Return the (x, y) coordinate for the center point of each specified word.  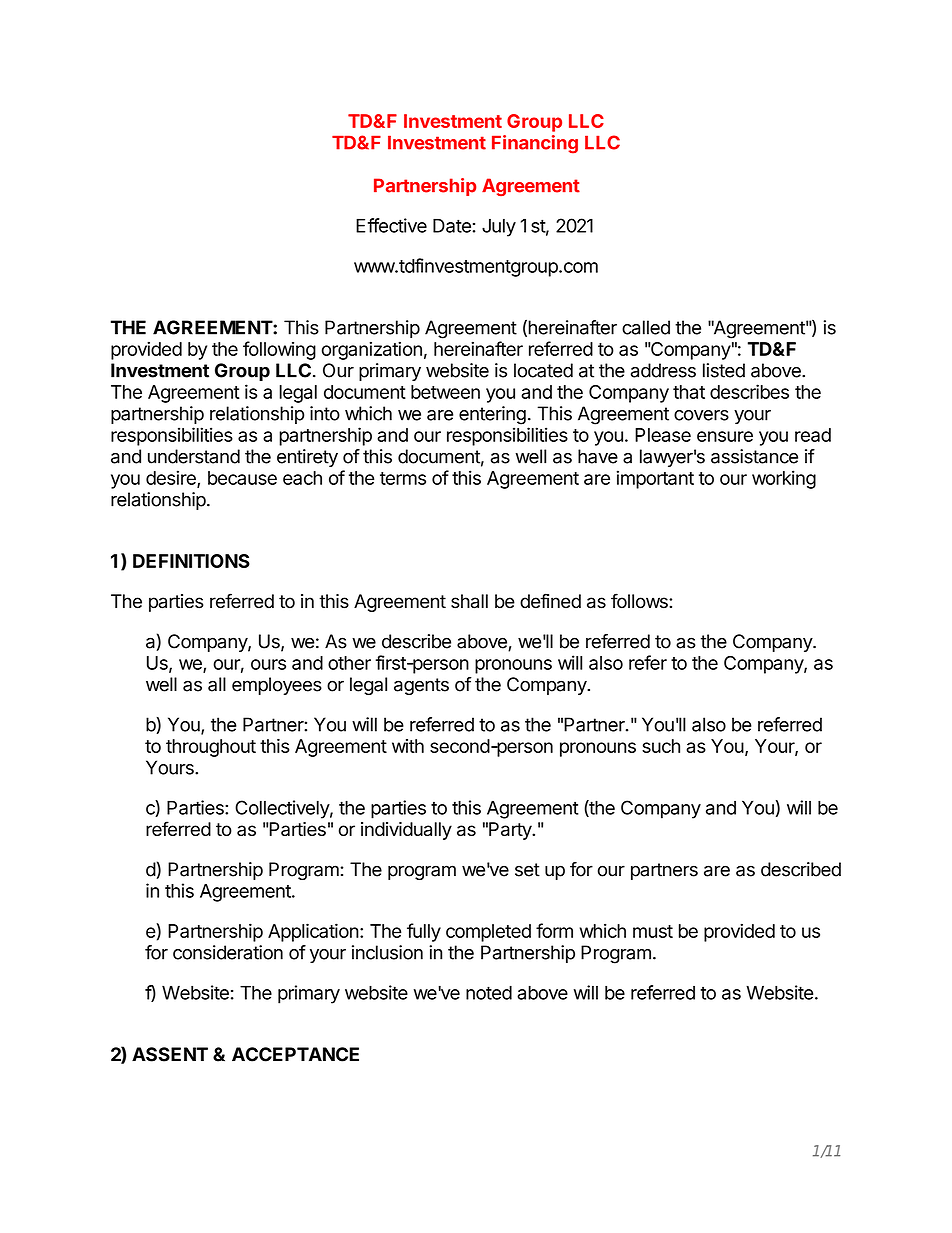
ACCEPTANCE (295, 1054)
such (661, 746)
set (527, 870)
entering (492, 415)
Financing (535, 144)
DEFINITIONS (191, 561)
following (279, 350)
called (646, 327)
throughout (211, 748)
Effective (391, 225)
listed (724, 370)
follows (640, 601)
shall (469, 601)
